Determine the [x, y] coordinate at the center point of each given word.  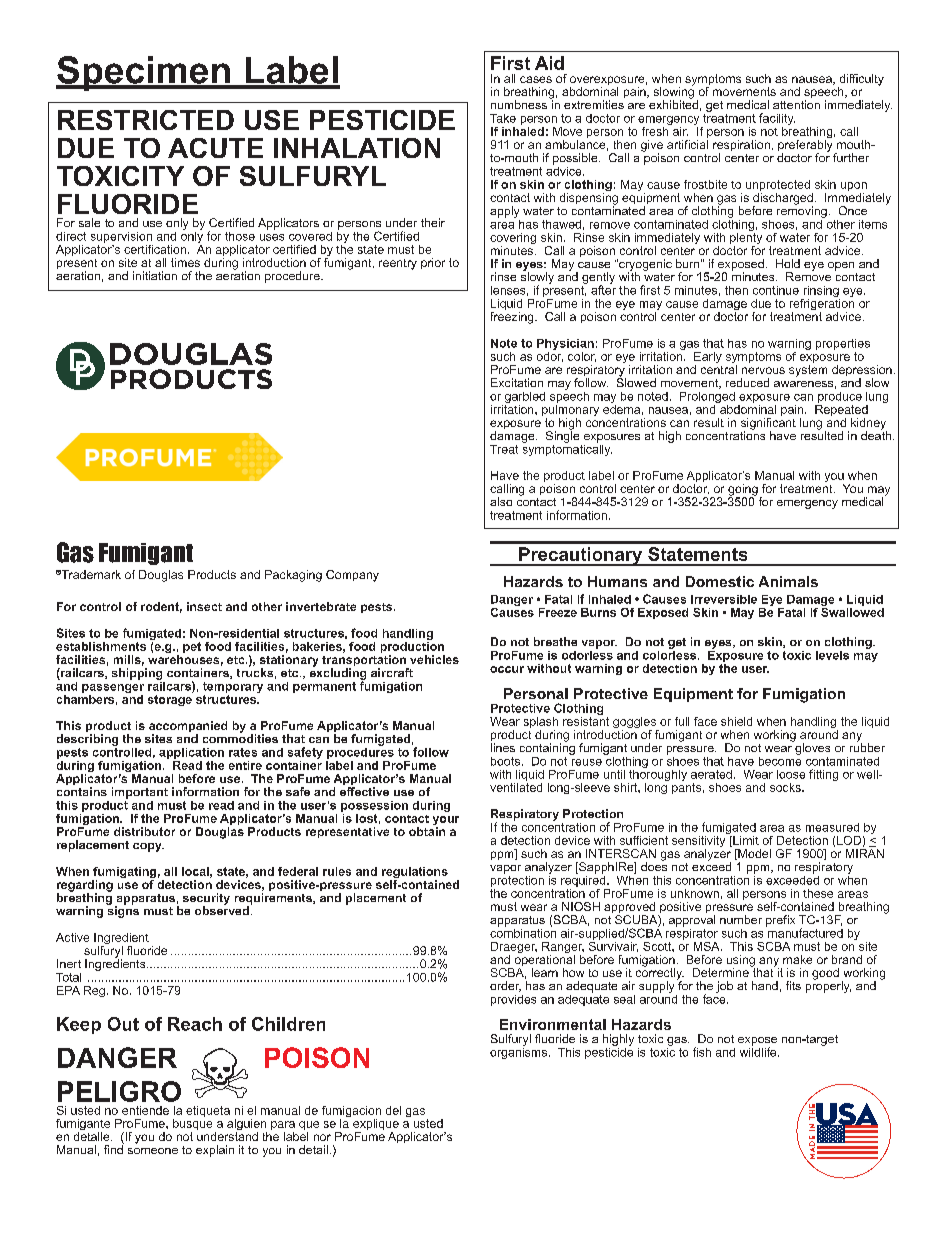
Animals [788, 581]
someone [153, 1151]
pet [192, 647]
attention [796, 104]
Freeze [558, 612]
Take [503, 118]
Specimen [144, 73]
